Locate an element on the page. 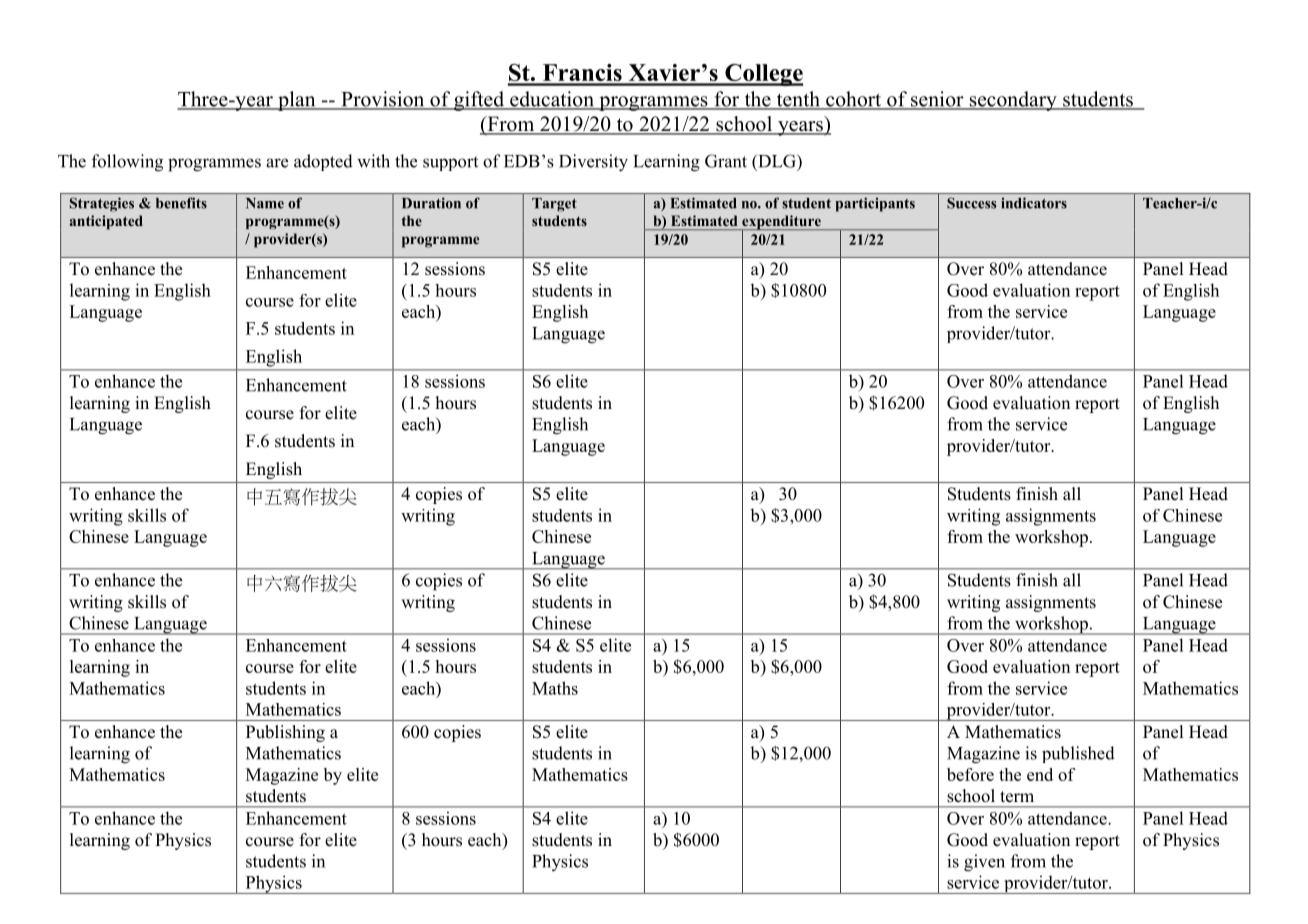  plan is located at coordinates (297, 101).
